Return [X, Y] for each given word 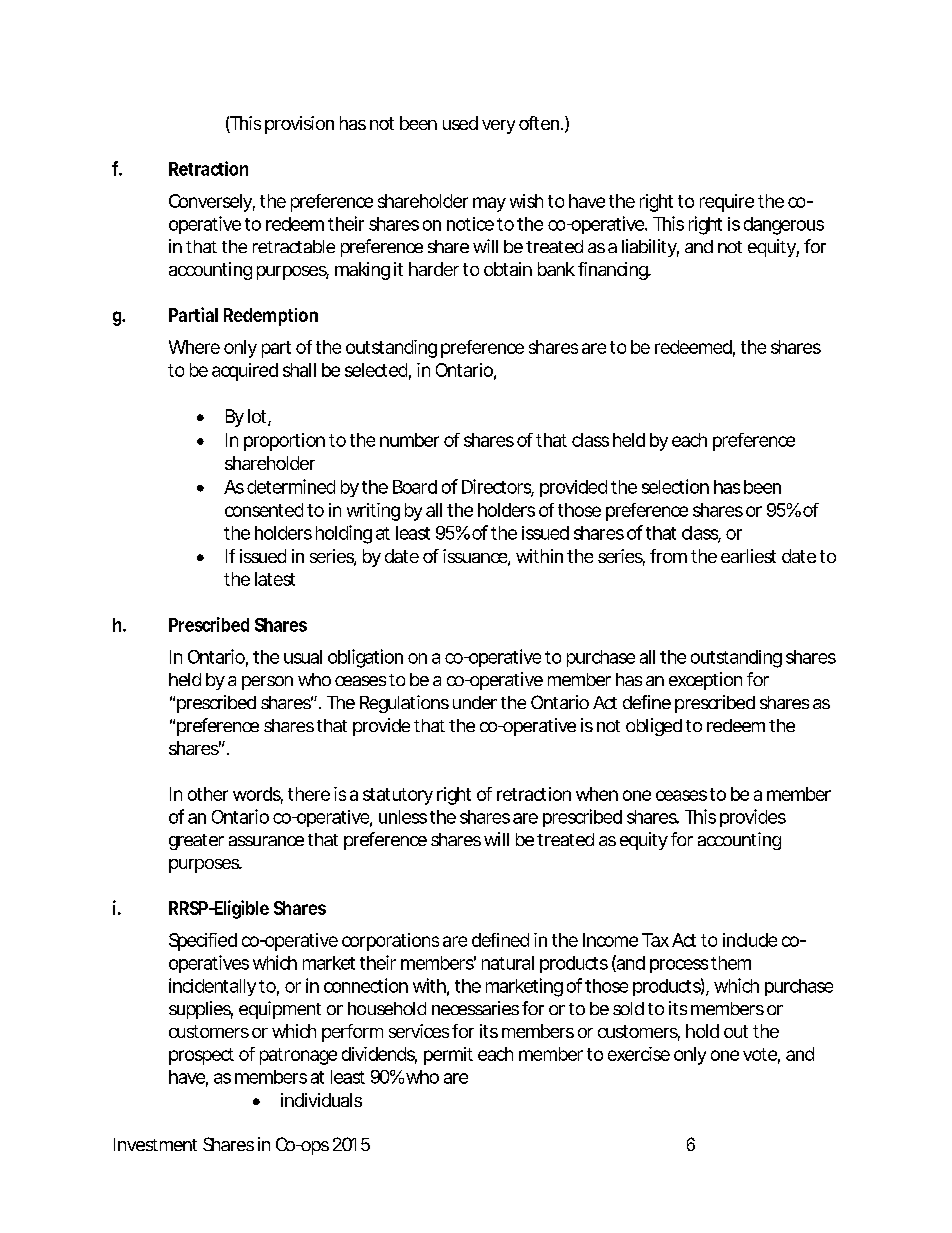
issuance [476, 557]
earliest [748, 556]
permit [448, 1056]
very [498, 127]
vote [761, 1055]
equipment [280, 1010]
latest [275, 579]
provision [299, 125]
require [727, 203]
